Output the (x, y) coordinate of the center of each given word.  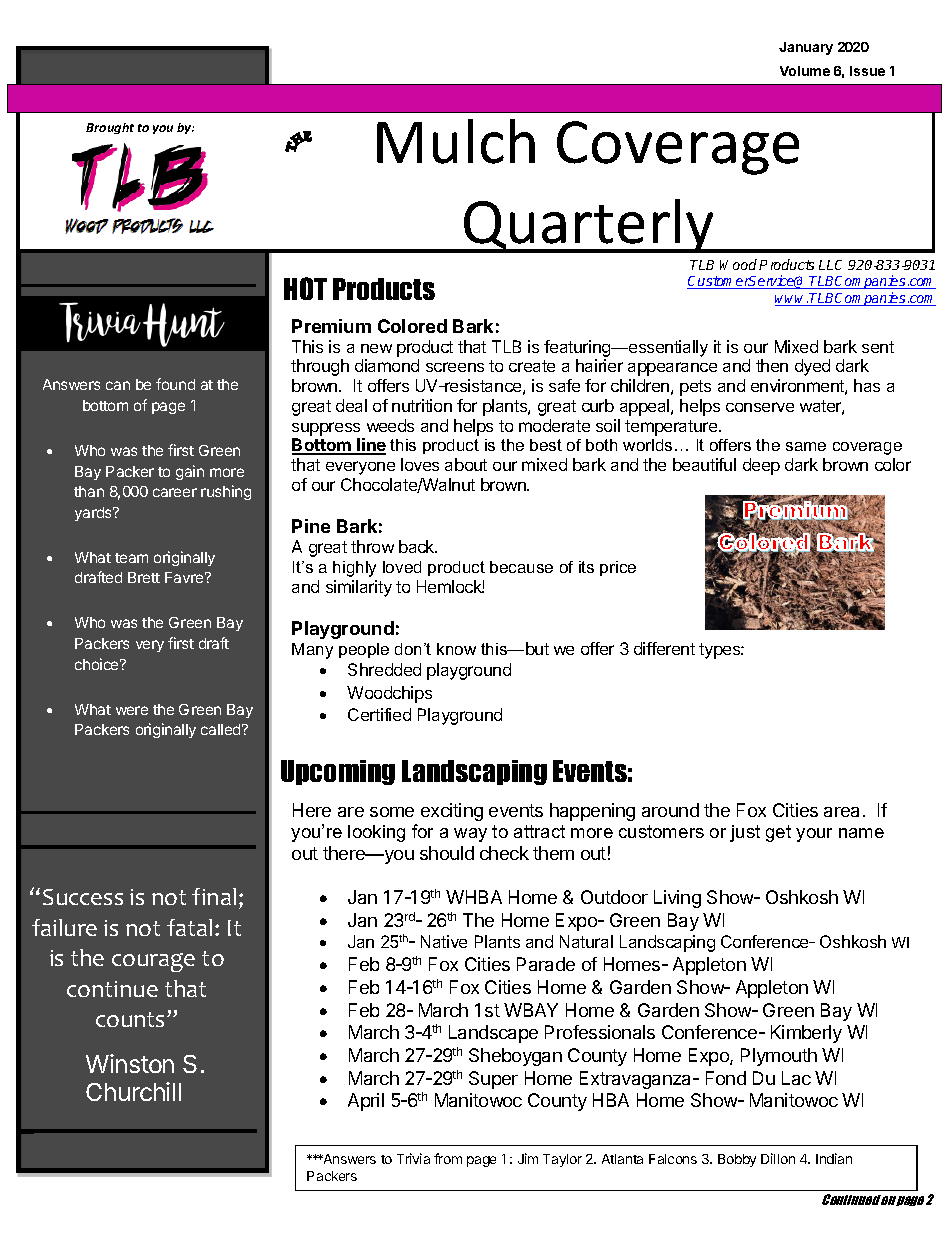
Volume (805, 71)
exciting (452, 812)
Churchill (133, 1091)
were (132, 710)
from (448, 1158)
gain (190, 472)
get (778, 833)
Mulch (456, 141)
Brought (110, 128)
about (466, 464)
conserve (760, 407)
